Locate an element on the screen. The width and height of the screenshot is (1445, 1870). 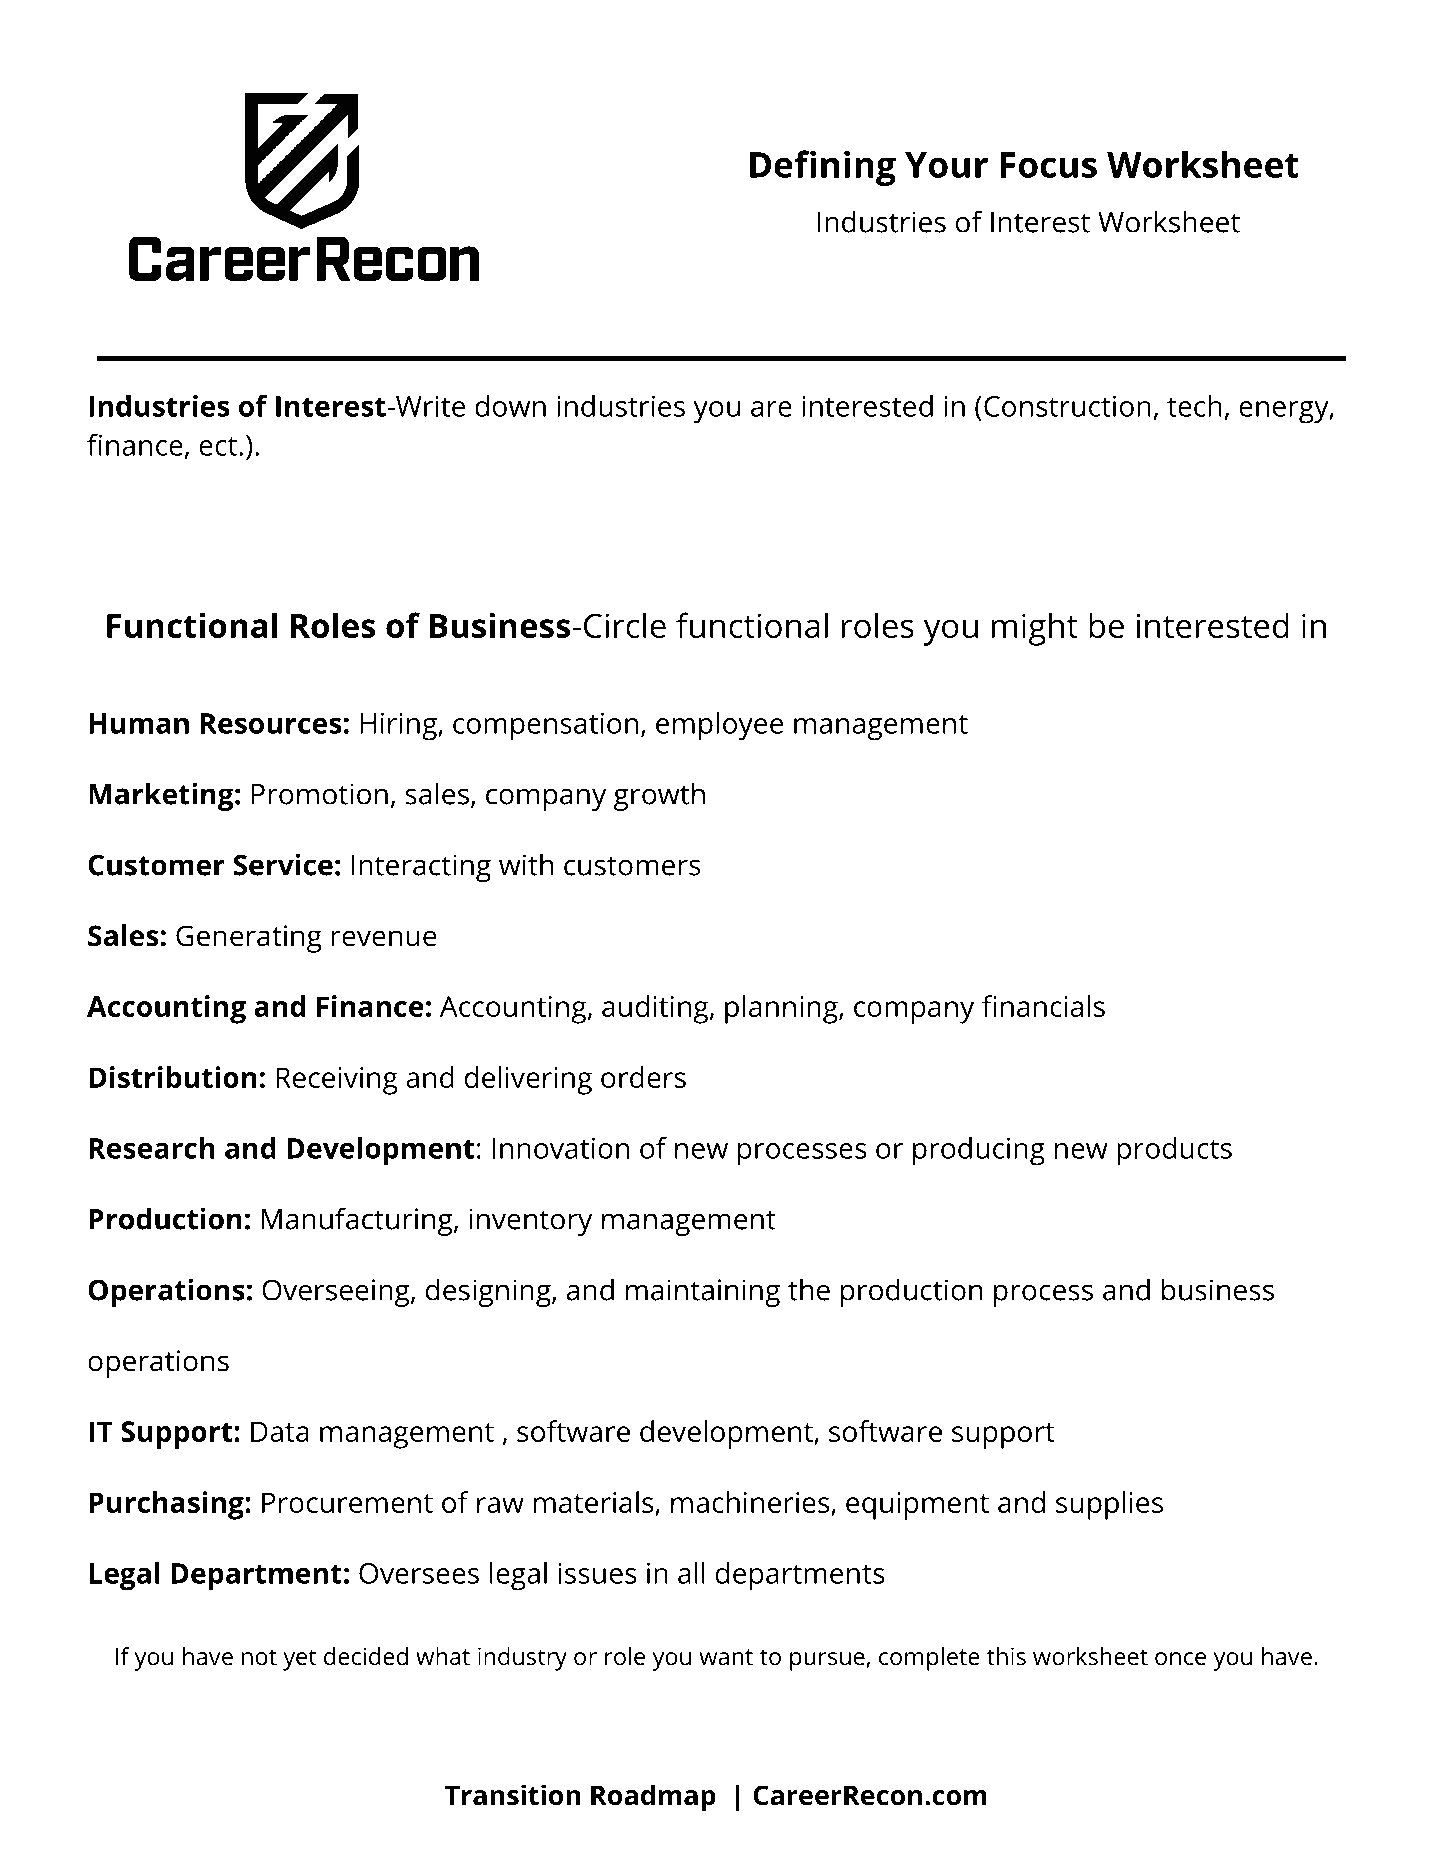
Defining is located at coordinates (823, 168).
